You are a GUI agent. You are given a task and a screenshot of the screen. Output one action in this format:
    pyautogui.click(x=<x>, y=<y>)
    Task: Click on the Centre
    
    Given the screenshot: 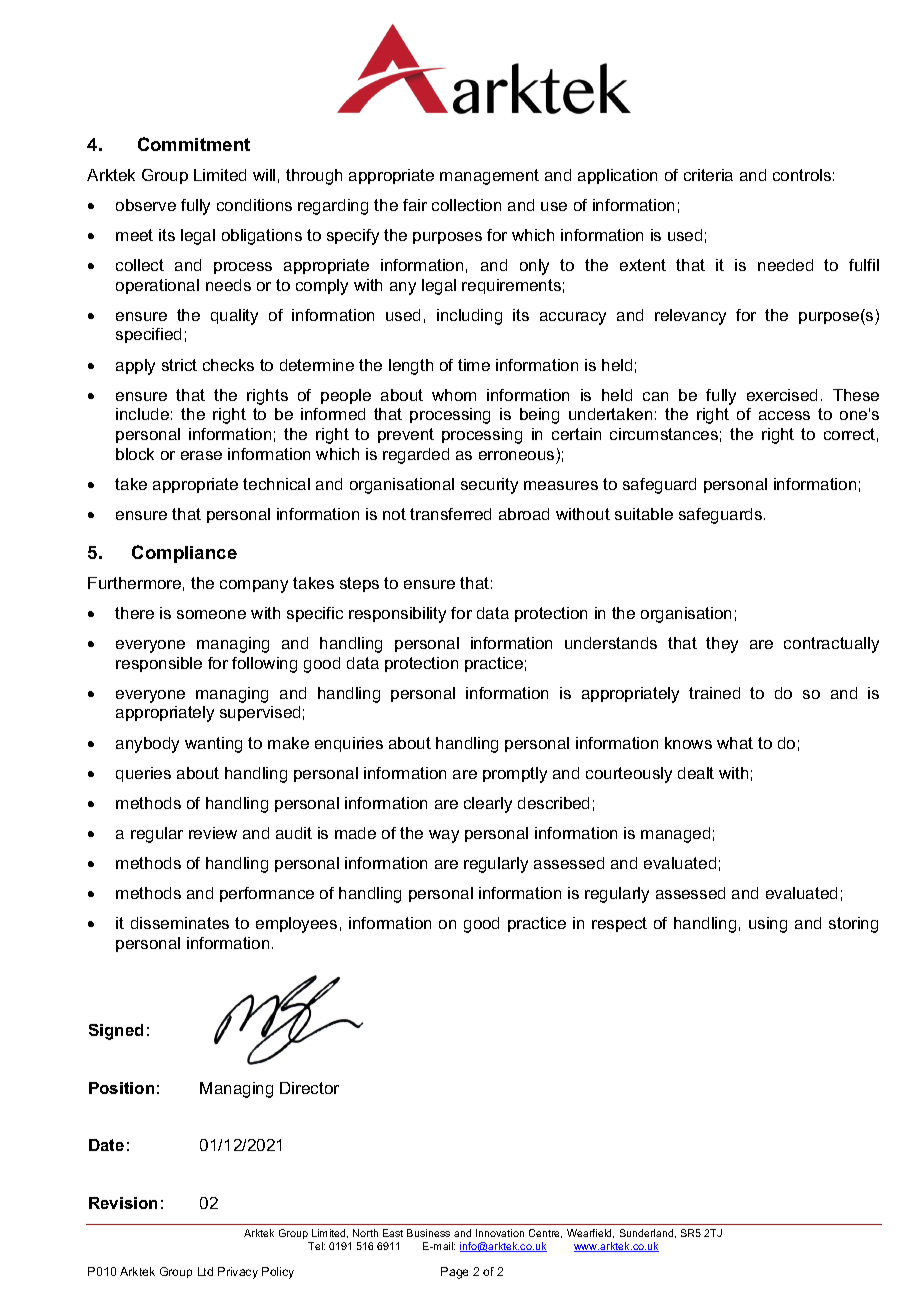 What is the action you would take?
    pyautogui.click(x=545, y=1233)
